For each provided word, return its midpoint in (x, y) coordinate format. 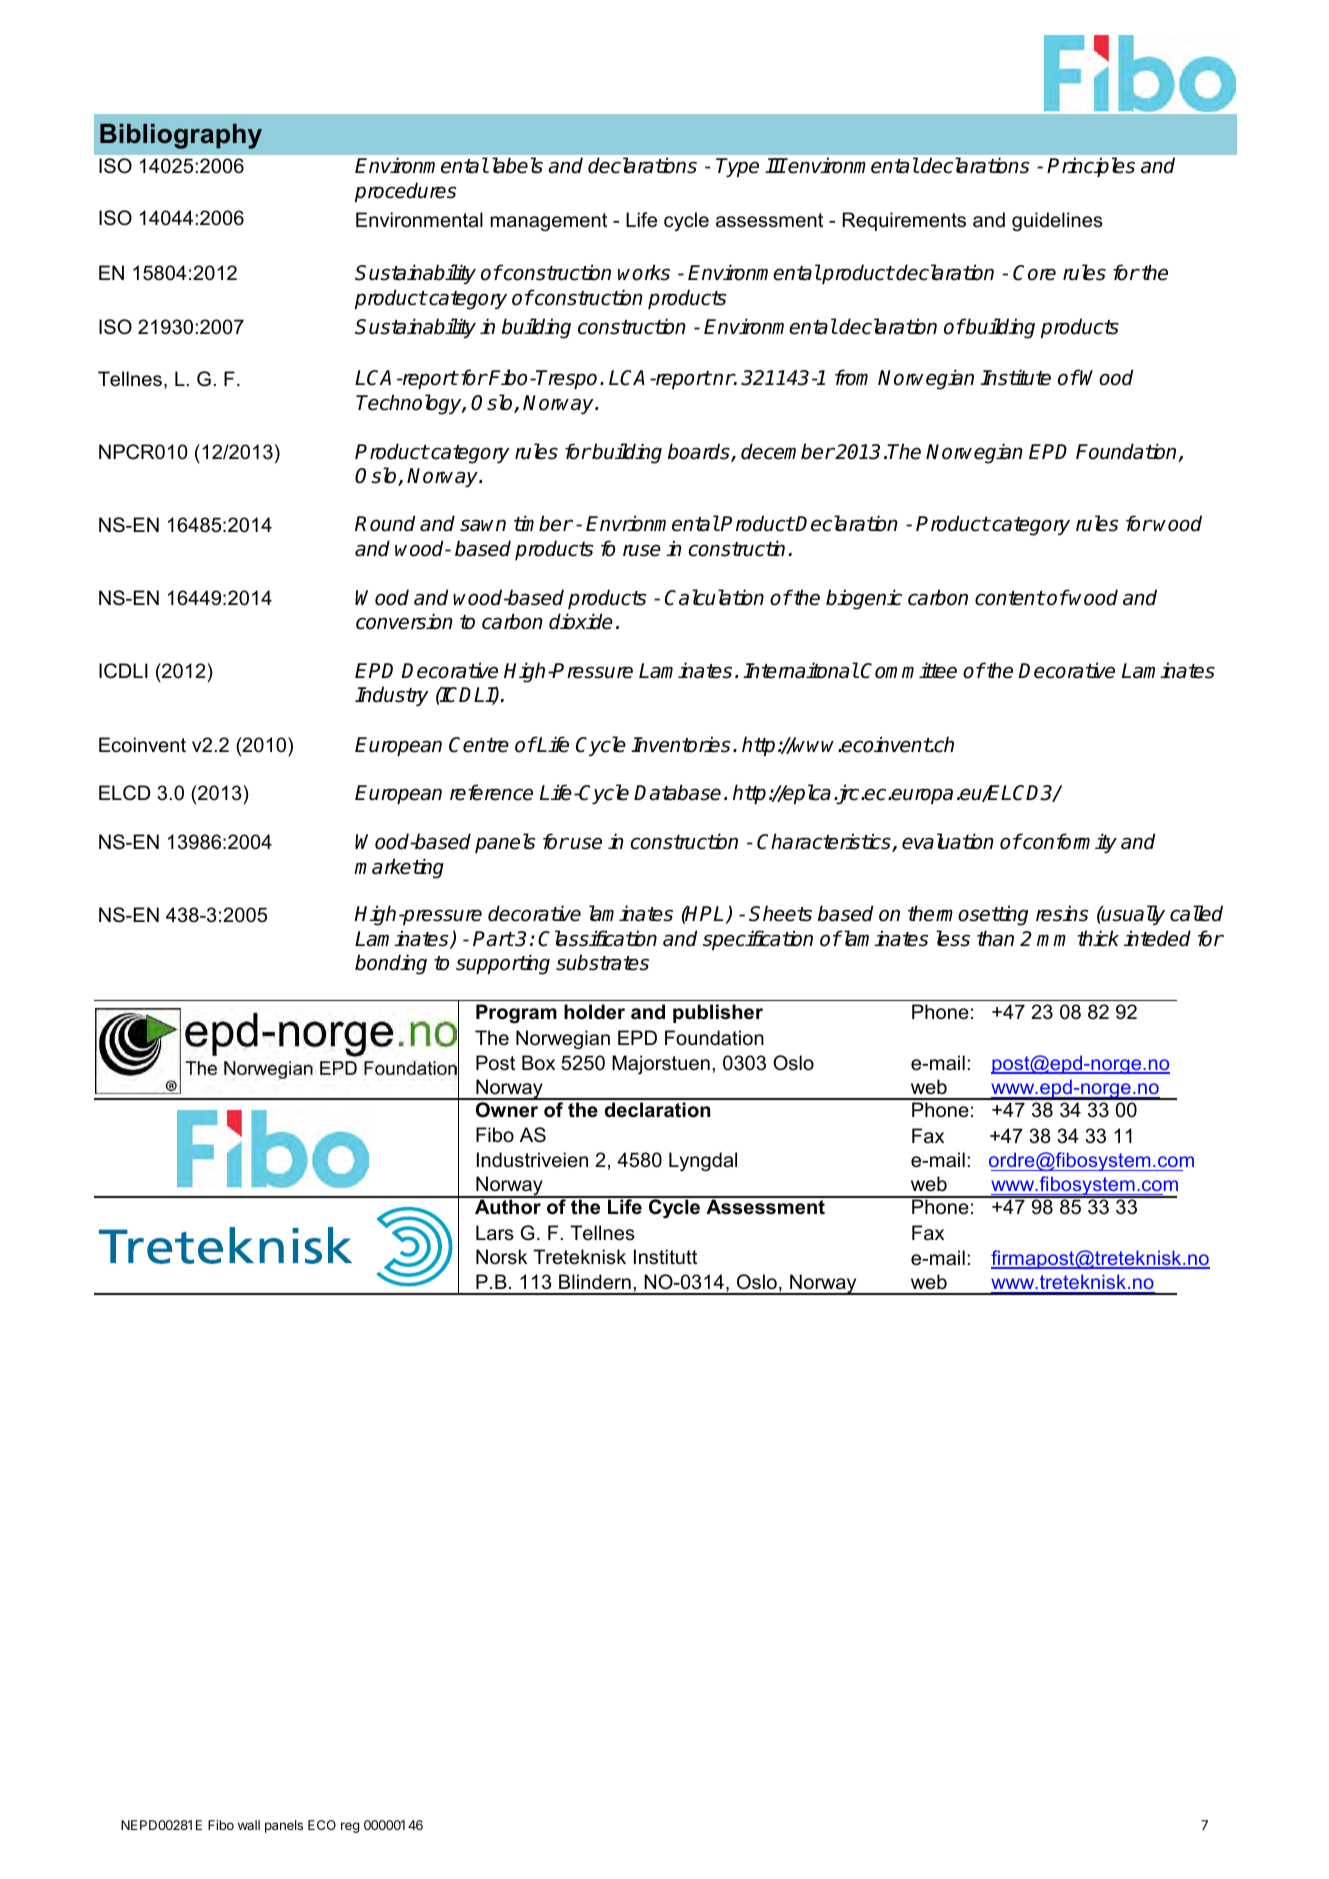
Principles (1091, 167)
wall (249, 1825)
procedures (405, 192)
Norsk (501, 1257)
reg (350, 1827)
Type (737, 167)
